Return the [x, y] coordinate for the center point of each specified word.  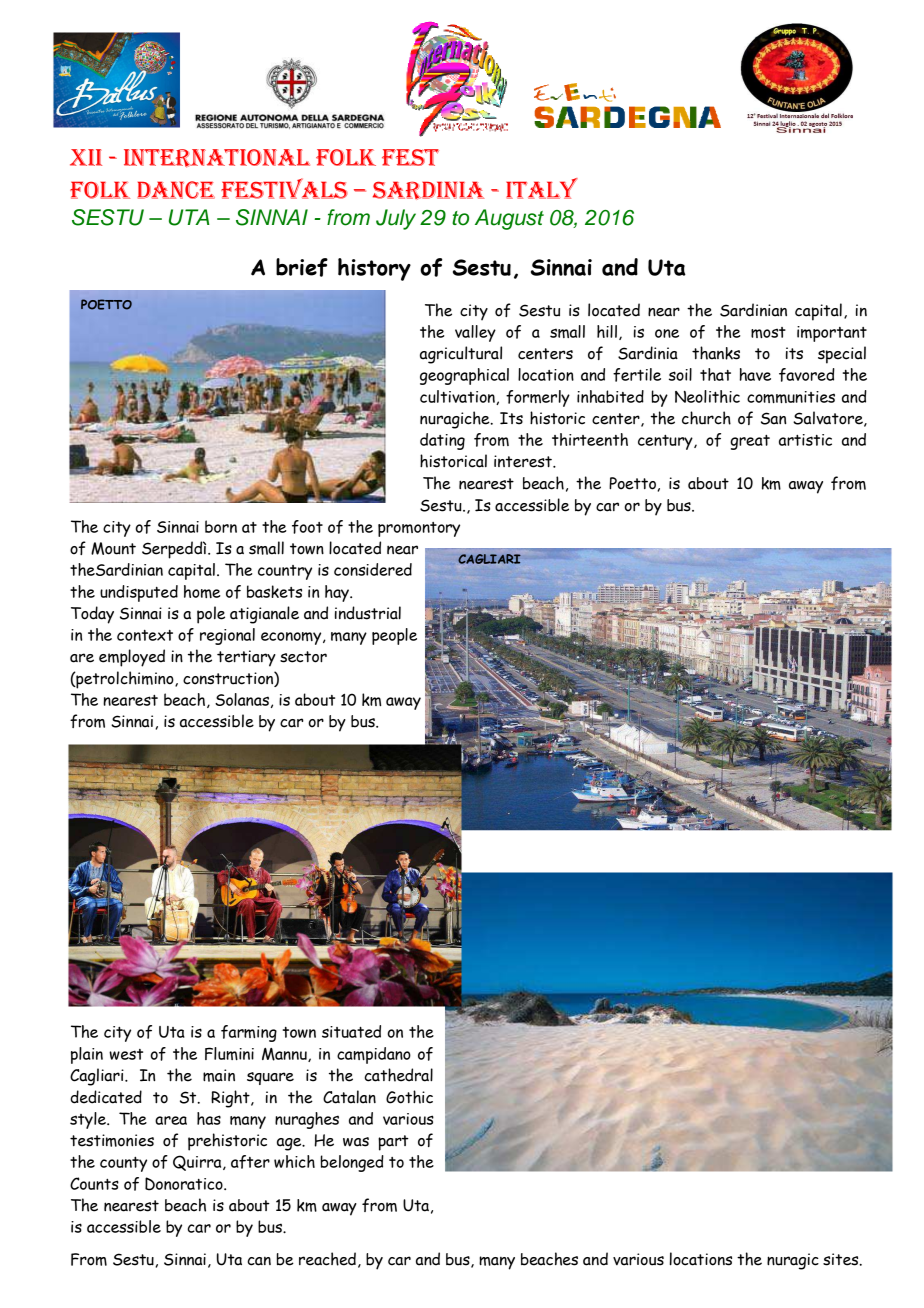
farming [249, 1033]
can [259, 1261]
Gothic [409, 1097]
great [750, 442]
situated [351, 1031]
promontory [419, 529]
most [768, 332]
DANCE [176, 190]
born [221, 526]
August [509, 219]
